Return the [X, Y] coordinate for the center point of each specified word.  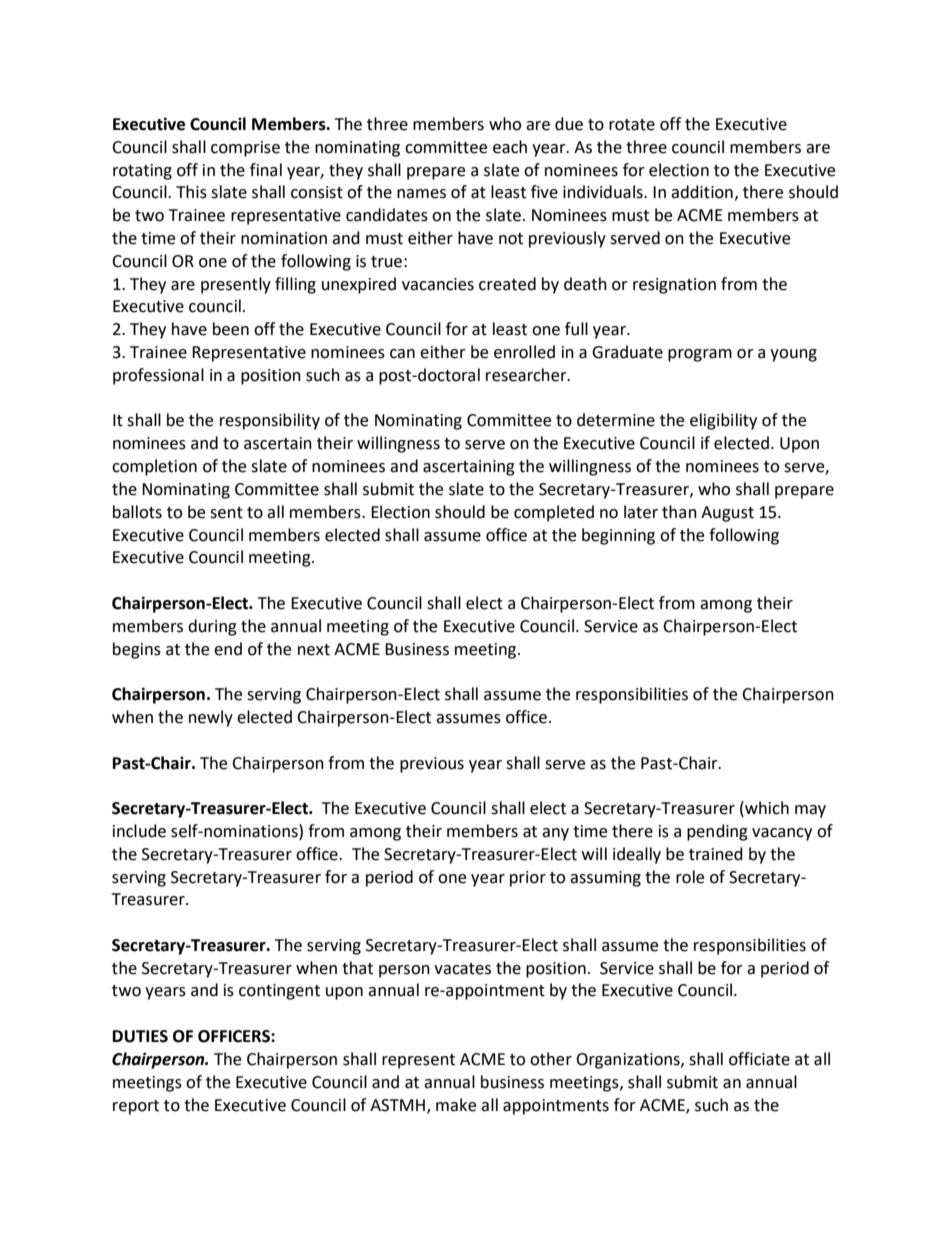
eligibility [723, 421]
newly [211, 718]
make [456, 1105]
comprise [245, 149]
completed [554, 513]
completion [154, 467]
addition [702, 192]
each [510, 147]
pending [717, 832]
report [136, 1107]
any [555, 834]
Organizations [629, 1061]
